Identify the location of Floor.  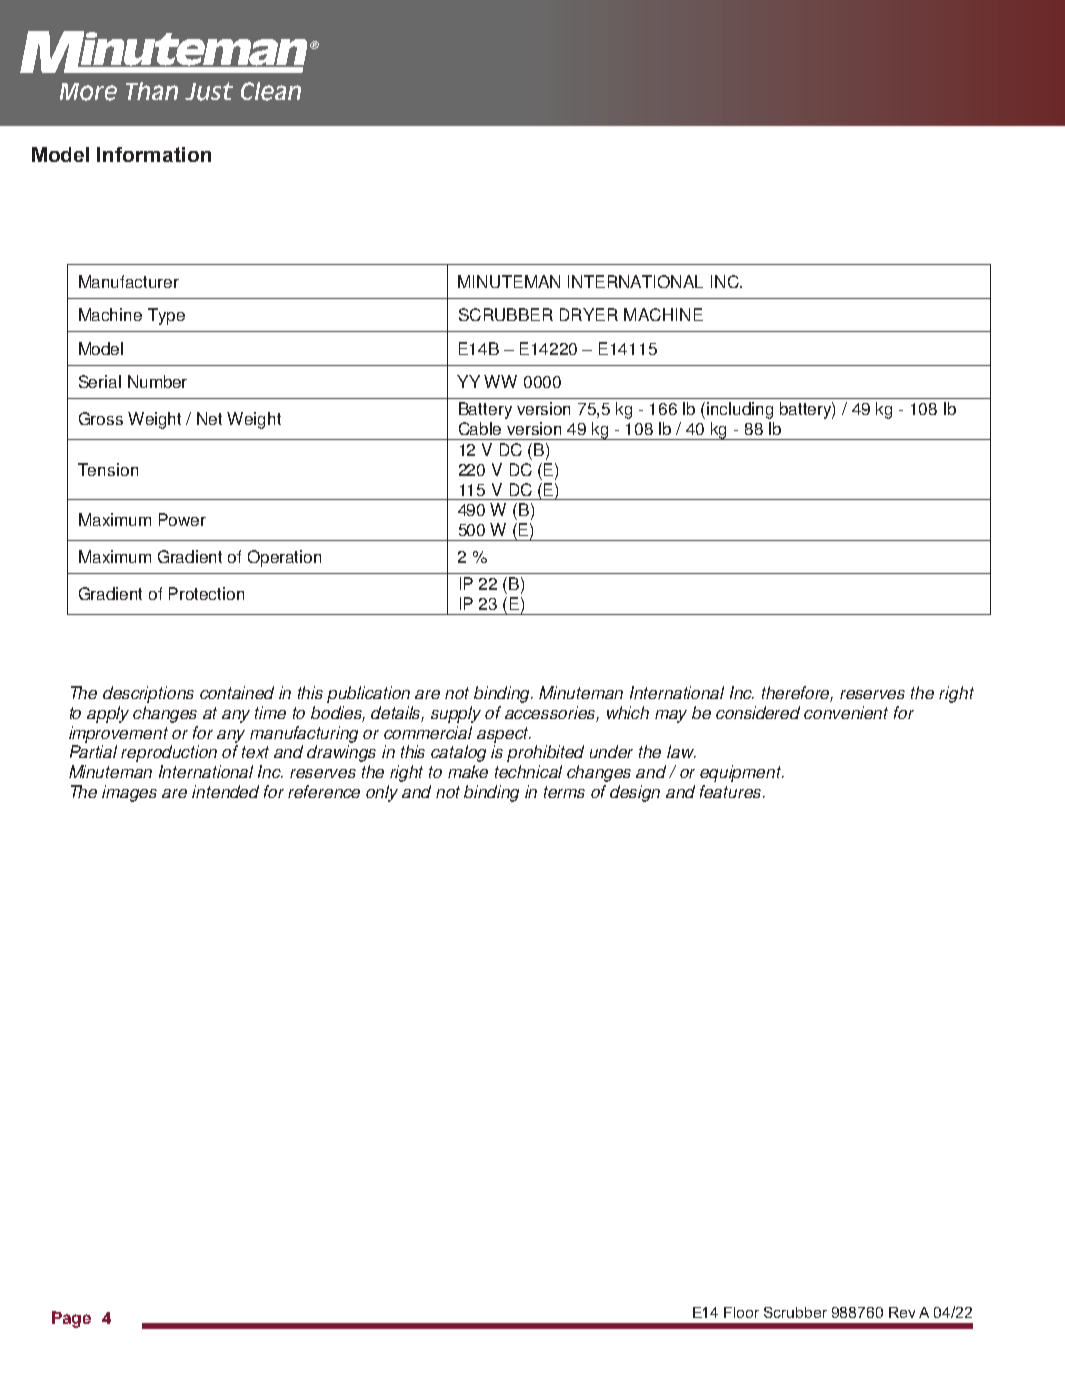
(741, 1312).
